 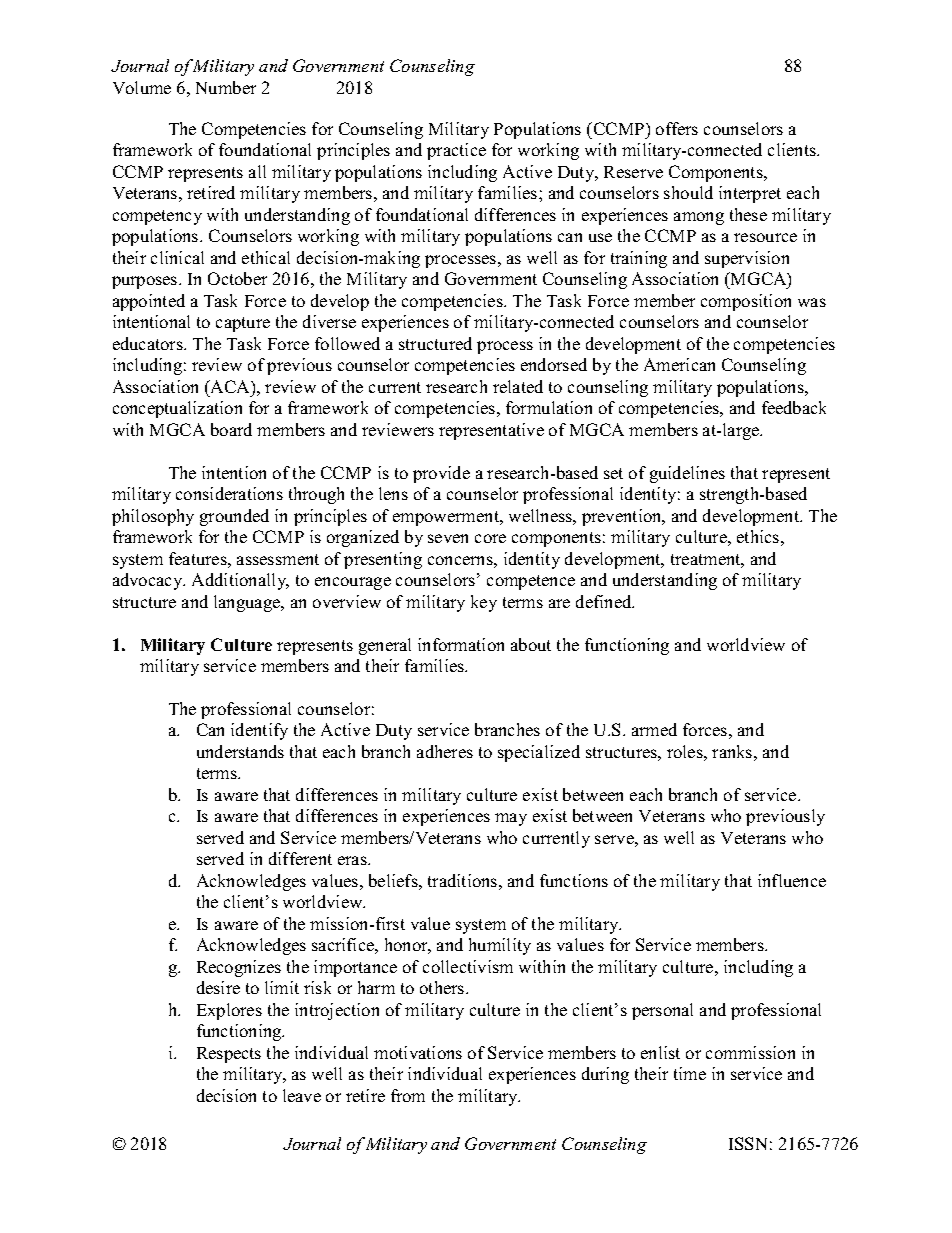 What do you see at coordinates (240, 751) in the document?
I see `understands` at bounding box center [240, 751].
